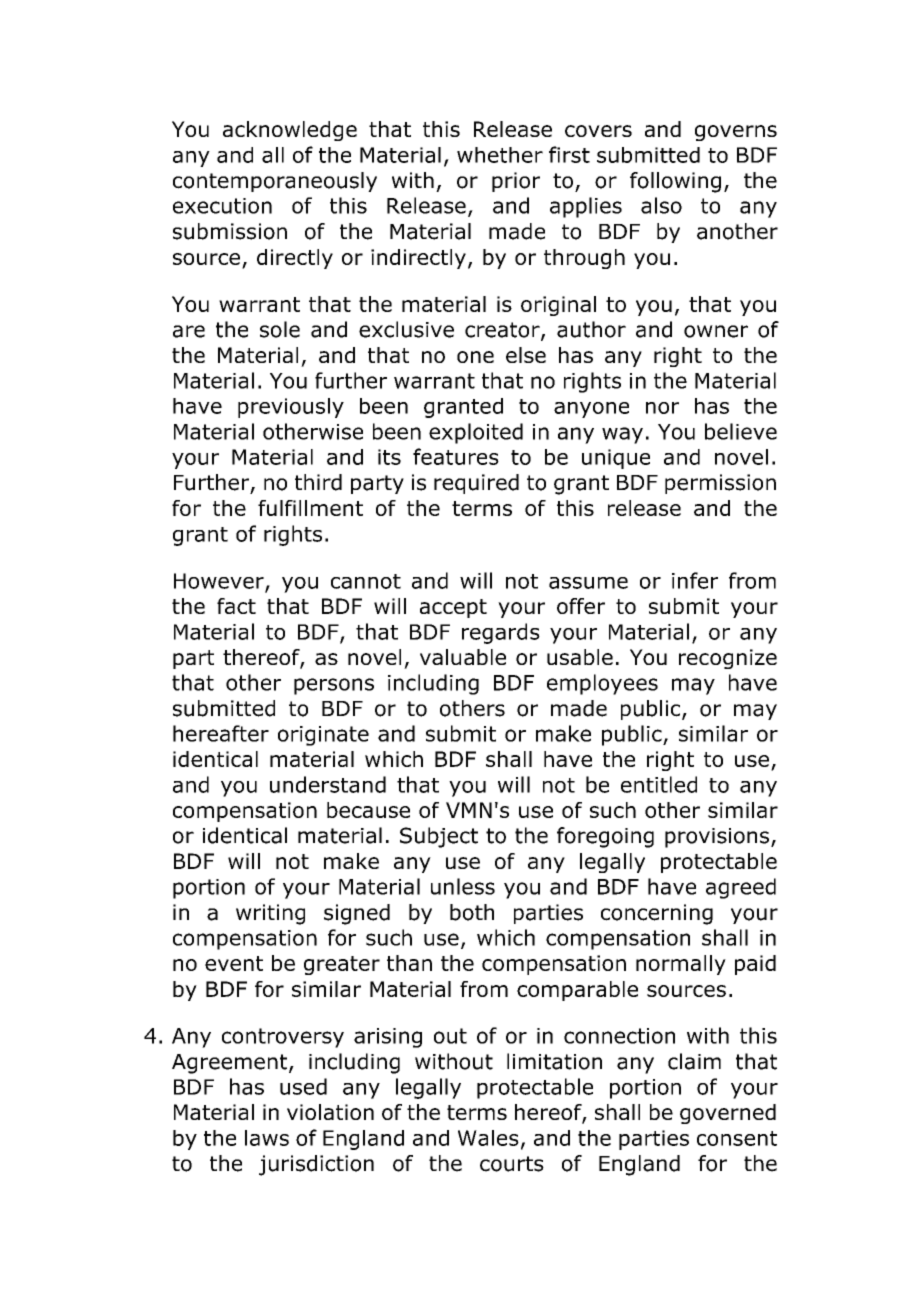 This screenshot has width=924, height=1308. What do you see at coordinates (675, 182) in the screenshot?
I see `following` at bounding box center [675, 182].
